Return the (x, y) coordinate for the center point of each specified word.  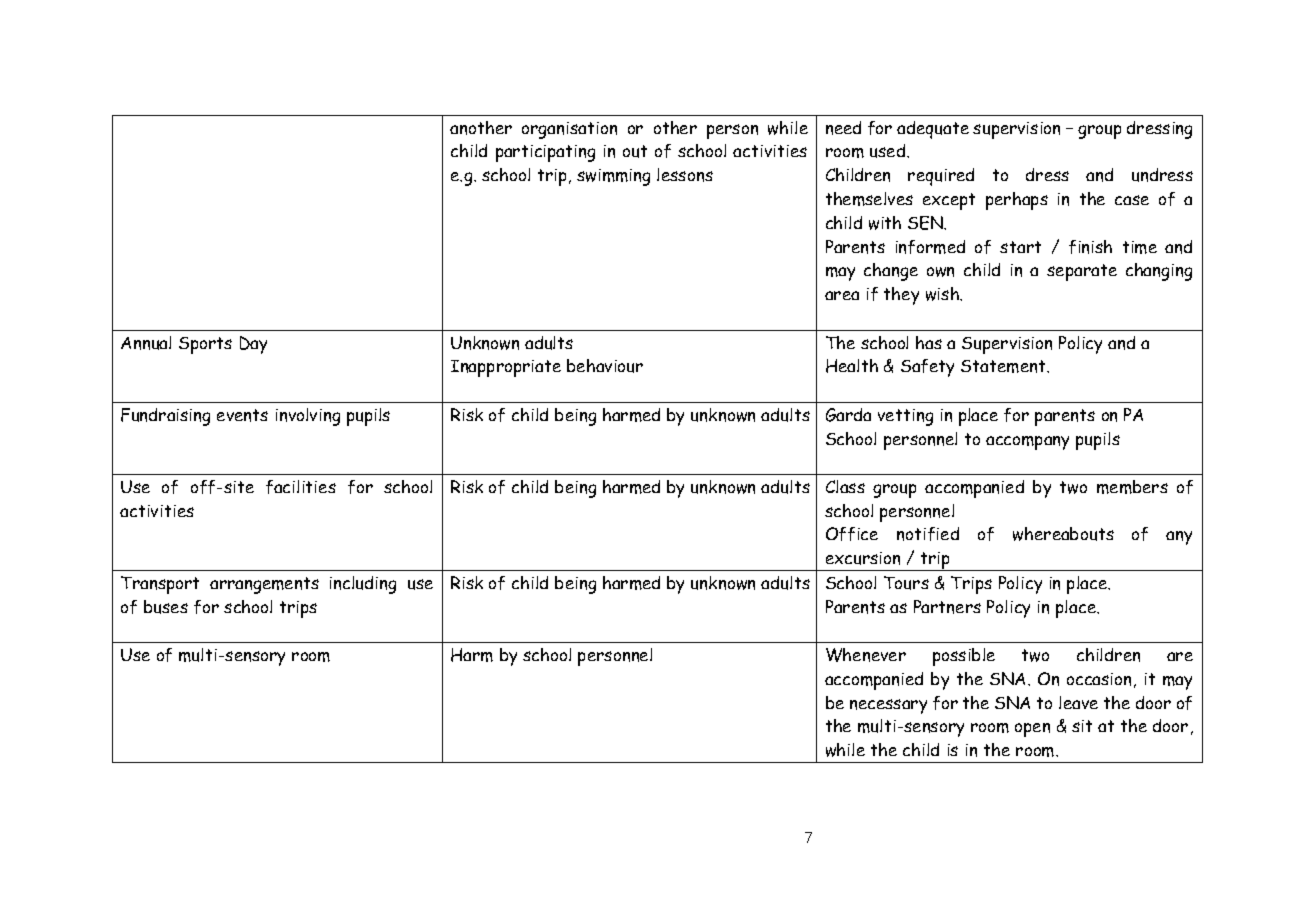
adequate (933, 130)
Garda (848, 415)
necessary (888, 706)
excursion (863, 558)
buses (166, 607)
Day (253, 345)
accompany (1027, 443)
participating (545, 153)
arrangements (264, 585)
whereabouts (1063, 534)
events (242, 415)
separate (1082, 272)
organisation (569, 130)
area (842, 295)
